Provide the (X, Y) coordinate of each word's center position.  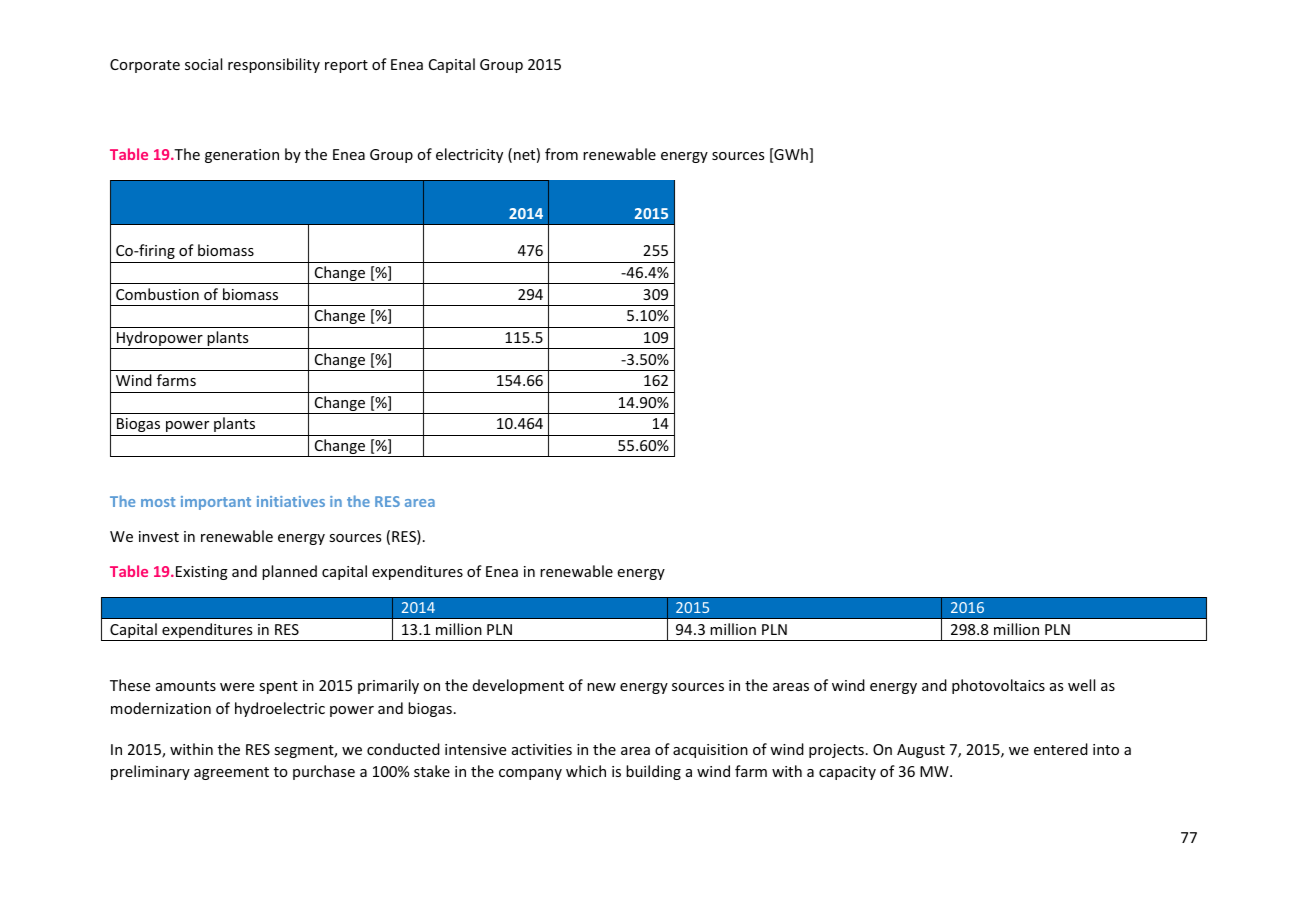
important (216, 503)
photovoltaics (998, 686)
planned (289, 572)
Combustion (157, 294)
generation (242, 156)
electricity (469, 155)
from (561, 154)
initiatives (291, 501)
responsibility (274, 65)
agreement (231, 773)
